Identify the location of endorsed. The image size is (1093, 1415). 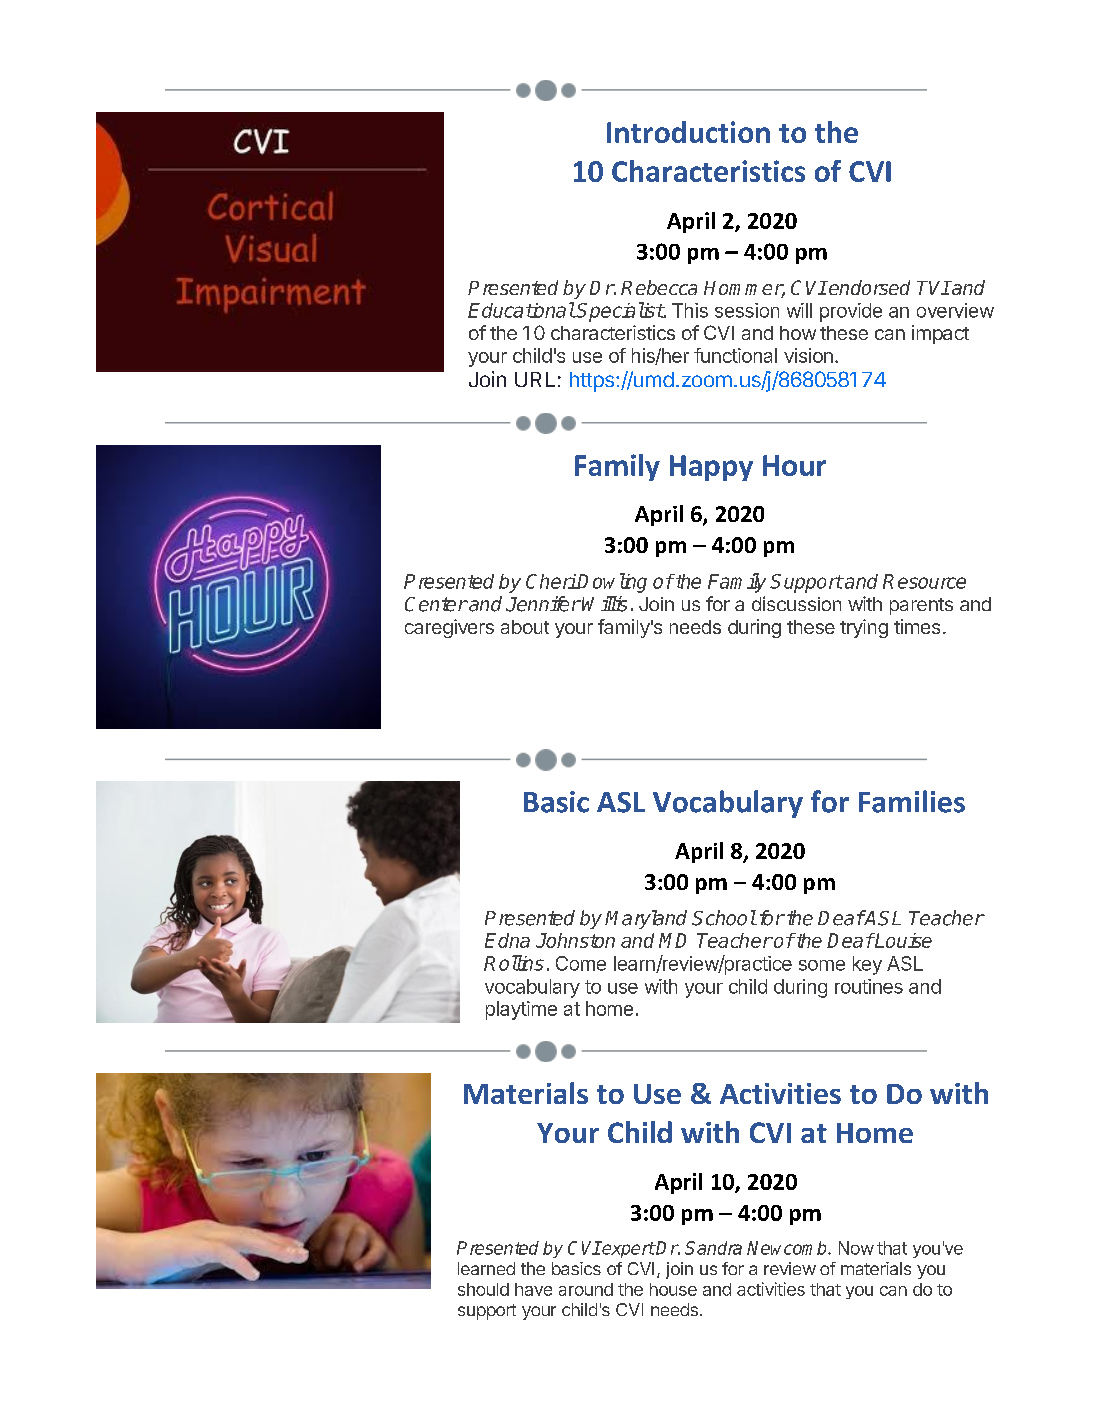
(868, 287).
